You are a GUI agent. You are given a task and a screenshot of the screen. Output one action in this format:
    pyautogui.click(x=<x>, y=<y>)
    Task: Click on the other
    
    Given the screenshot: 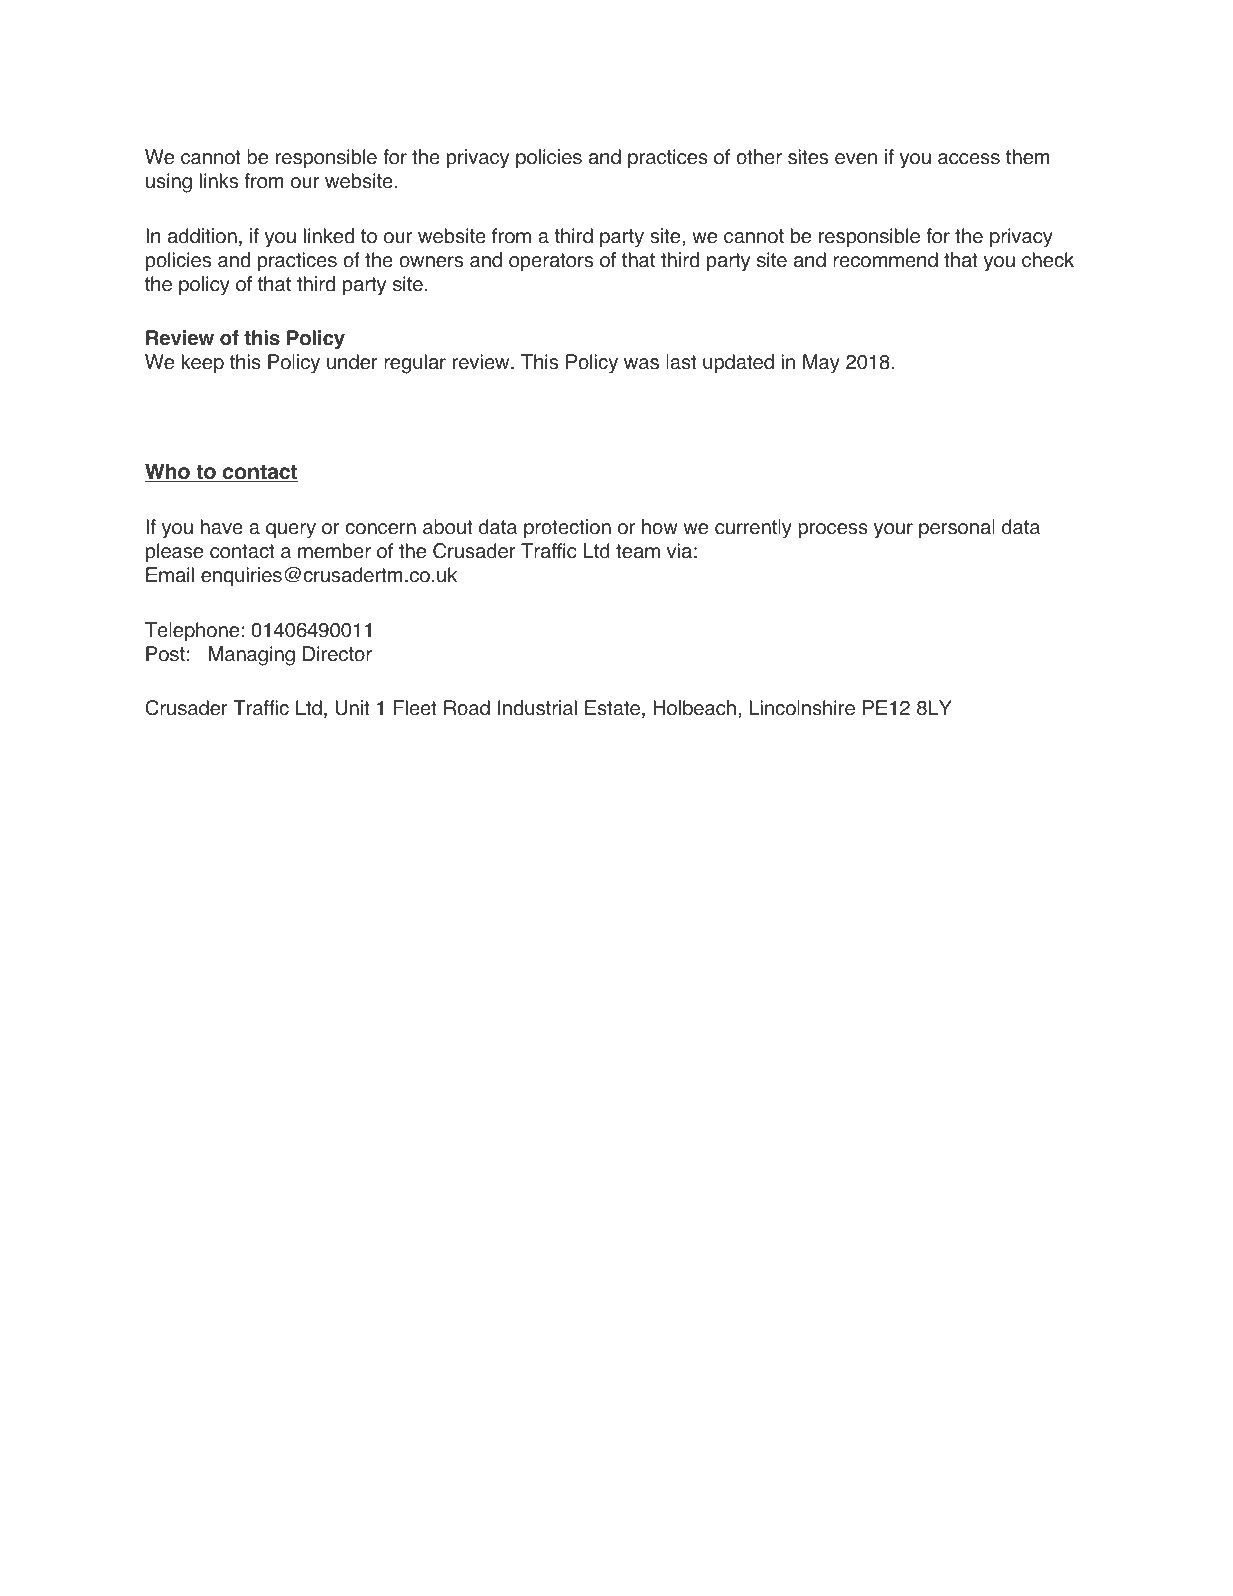 What is the action you would take?
    pyautogui.click(x=759, y=157)
